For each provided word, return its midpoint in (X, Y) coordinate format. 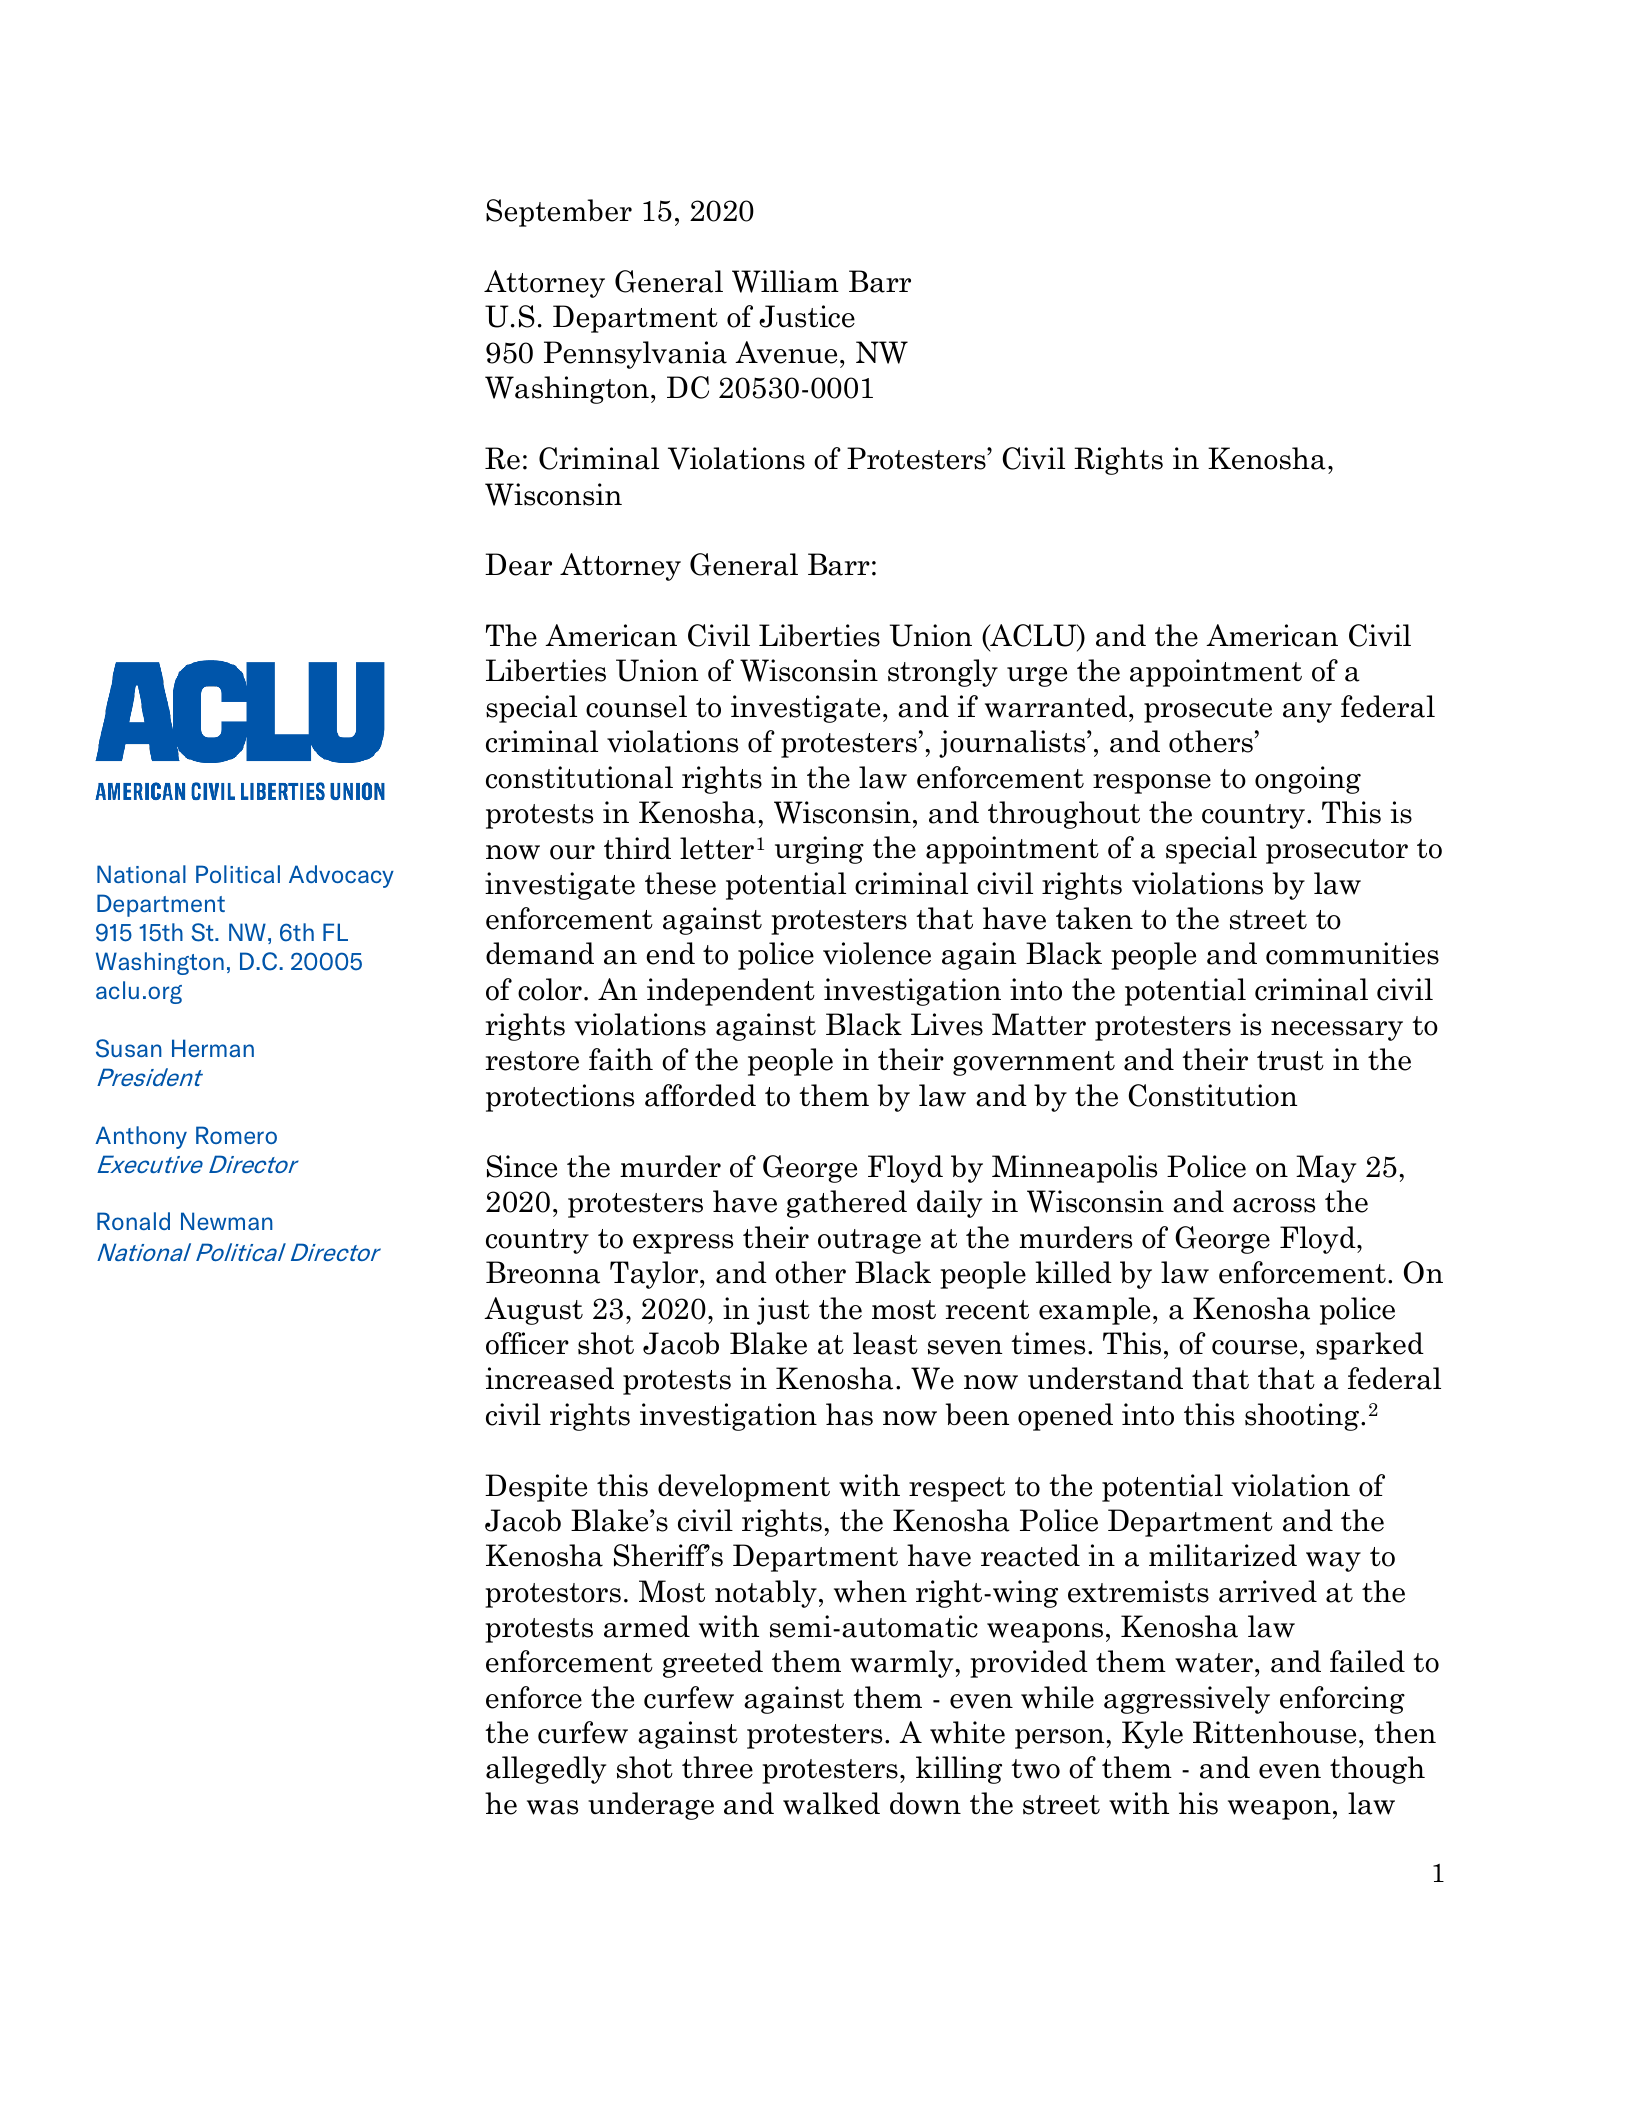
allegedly (546, 1770)
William (785, 281)
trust (1290, 1061)
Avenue (786, 352)
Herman (213, 1048)
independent (731, 992)
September (559, 213)
